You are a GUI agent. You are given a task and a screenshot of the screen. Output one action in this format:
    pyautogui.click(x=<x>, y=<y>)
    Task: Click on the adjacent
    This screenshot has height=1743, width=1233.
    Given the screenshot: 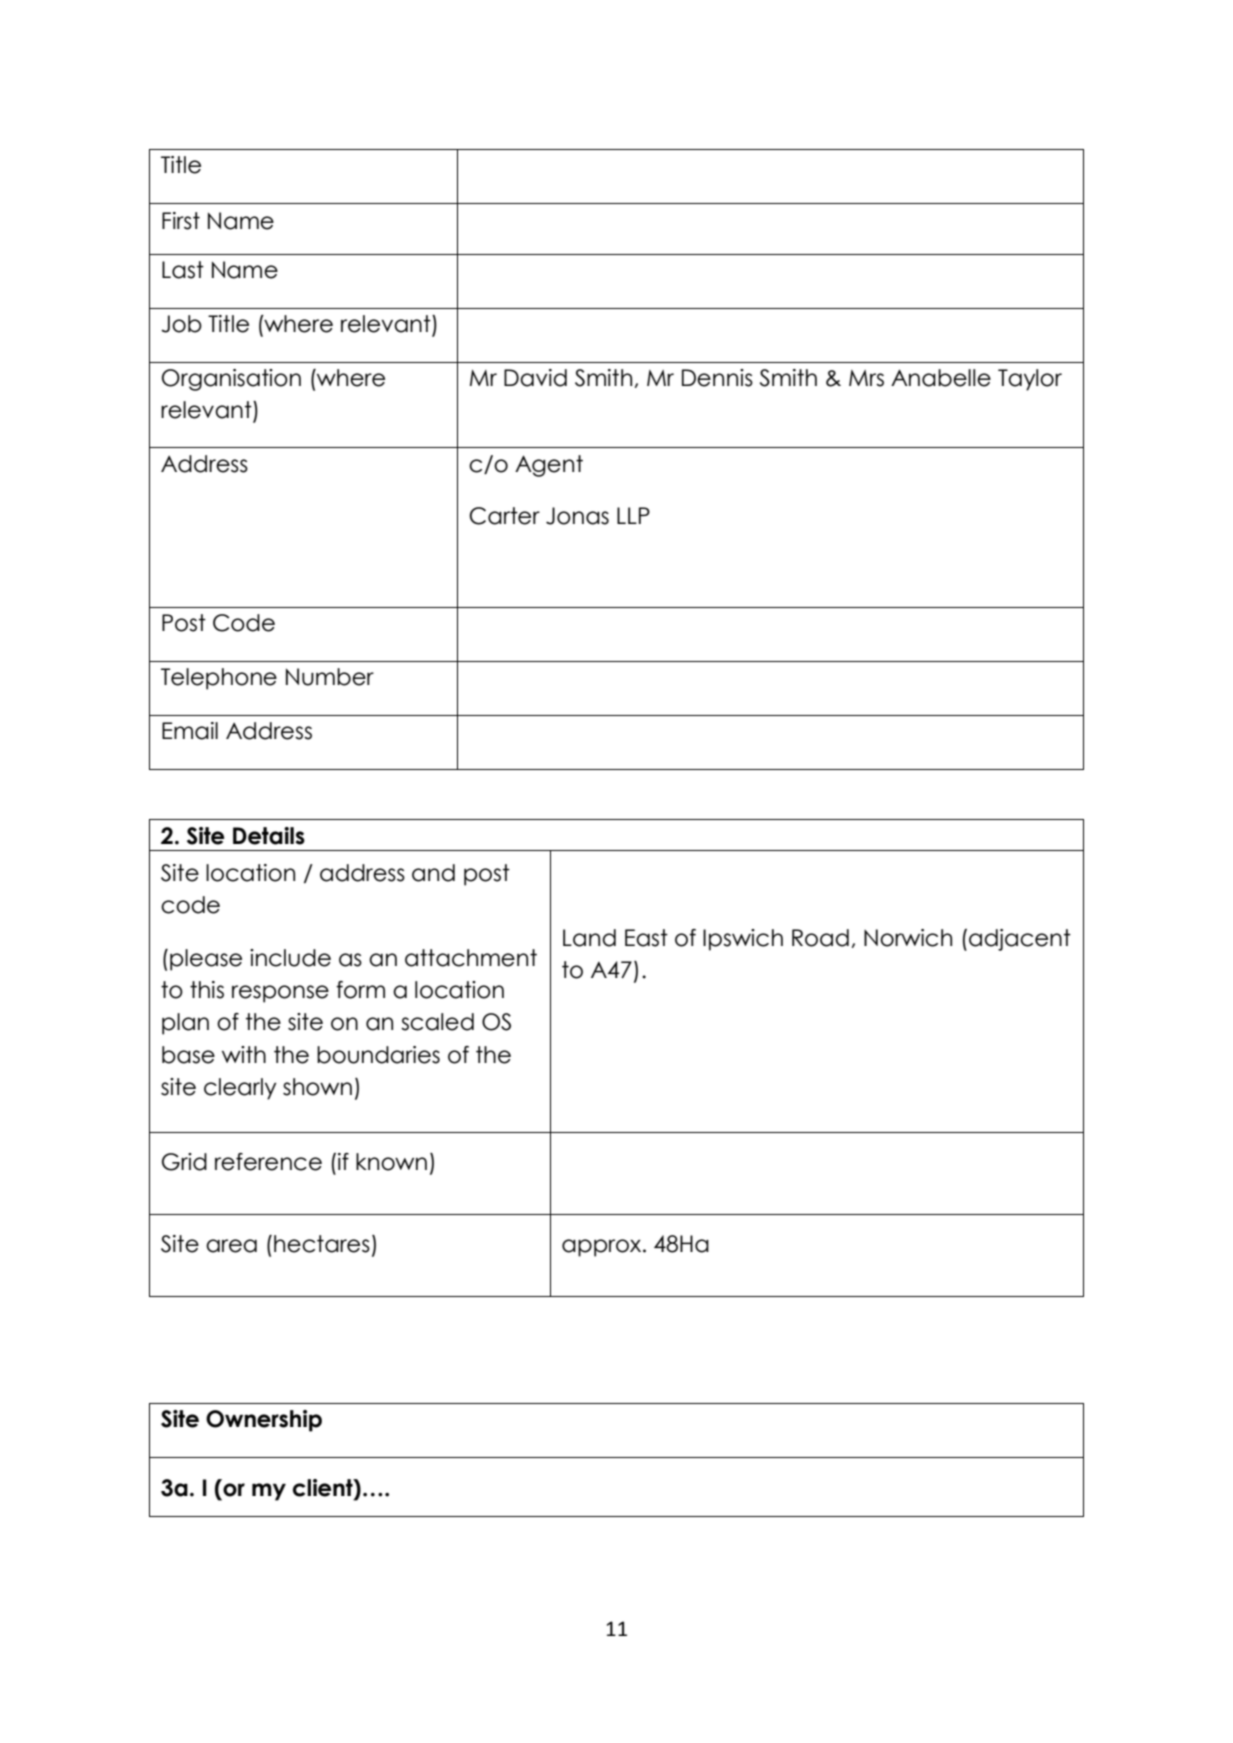 What is the action you would take?
    pyautogui.click(x=1020, y=940)
